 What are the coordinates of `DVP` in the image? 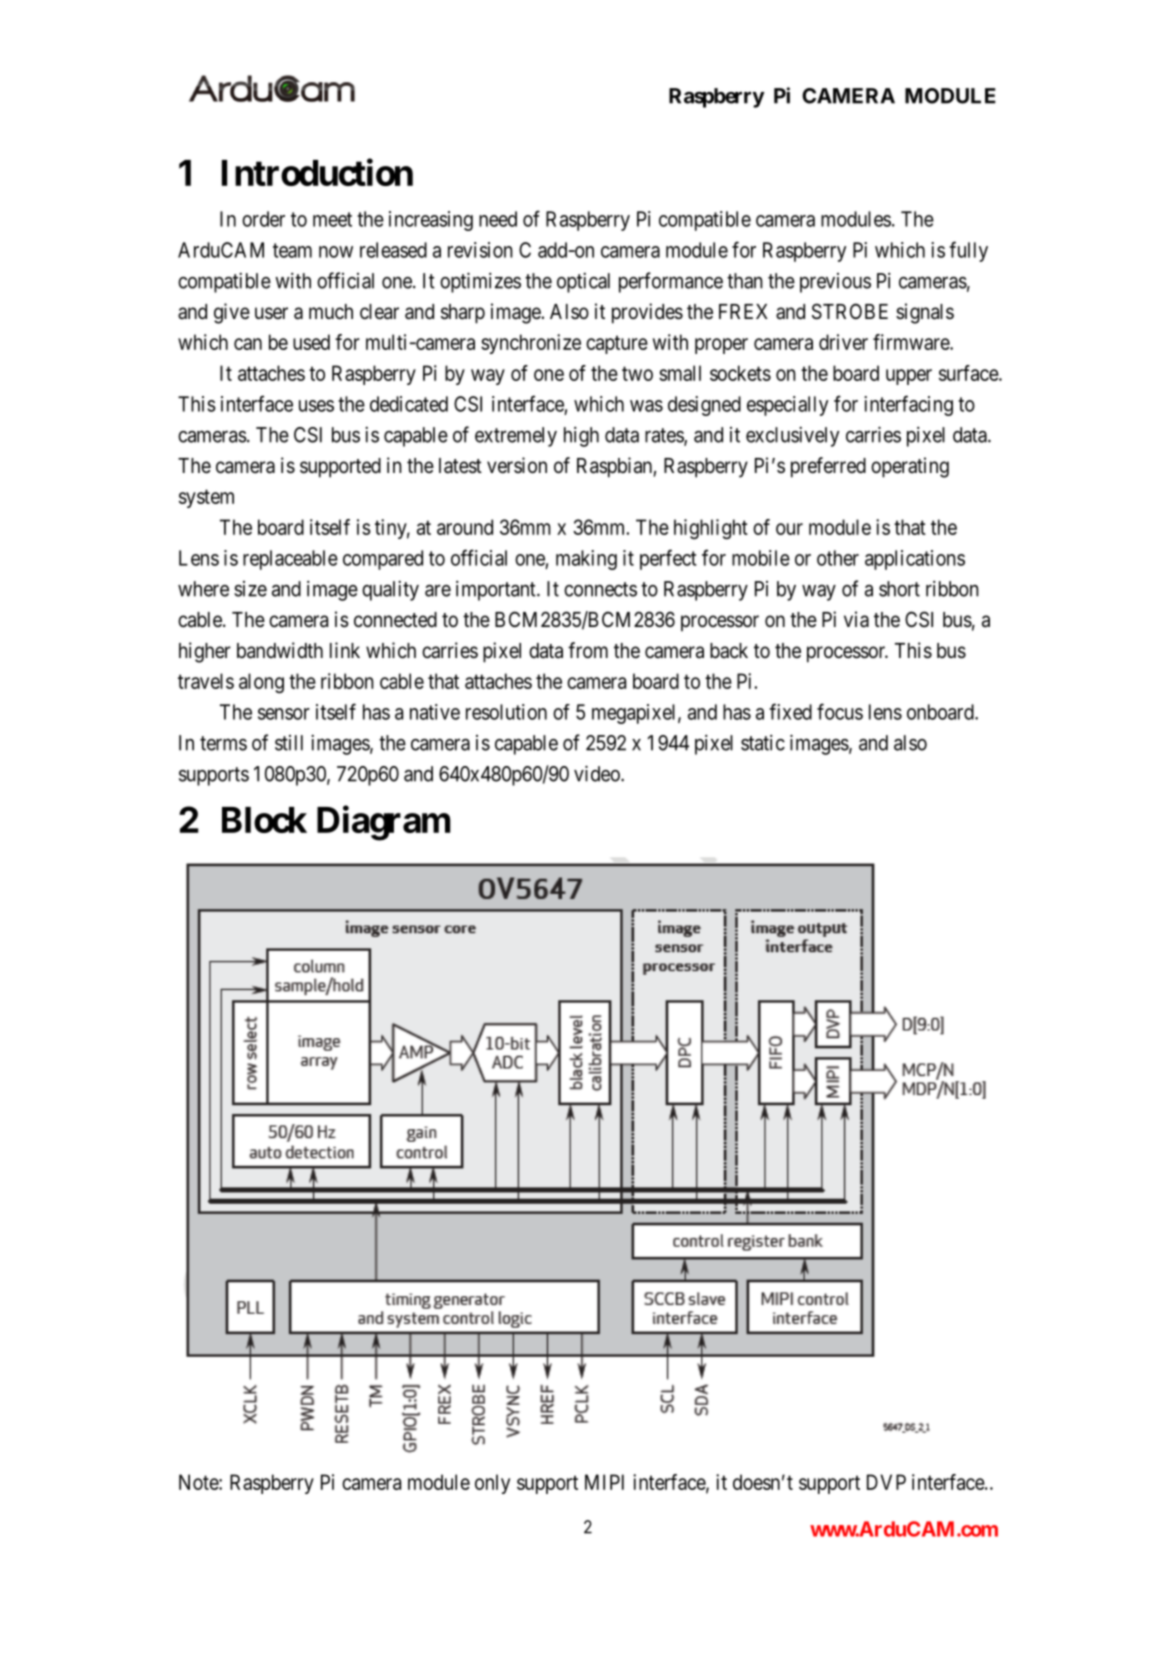 It's located at (886, 1482).
